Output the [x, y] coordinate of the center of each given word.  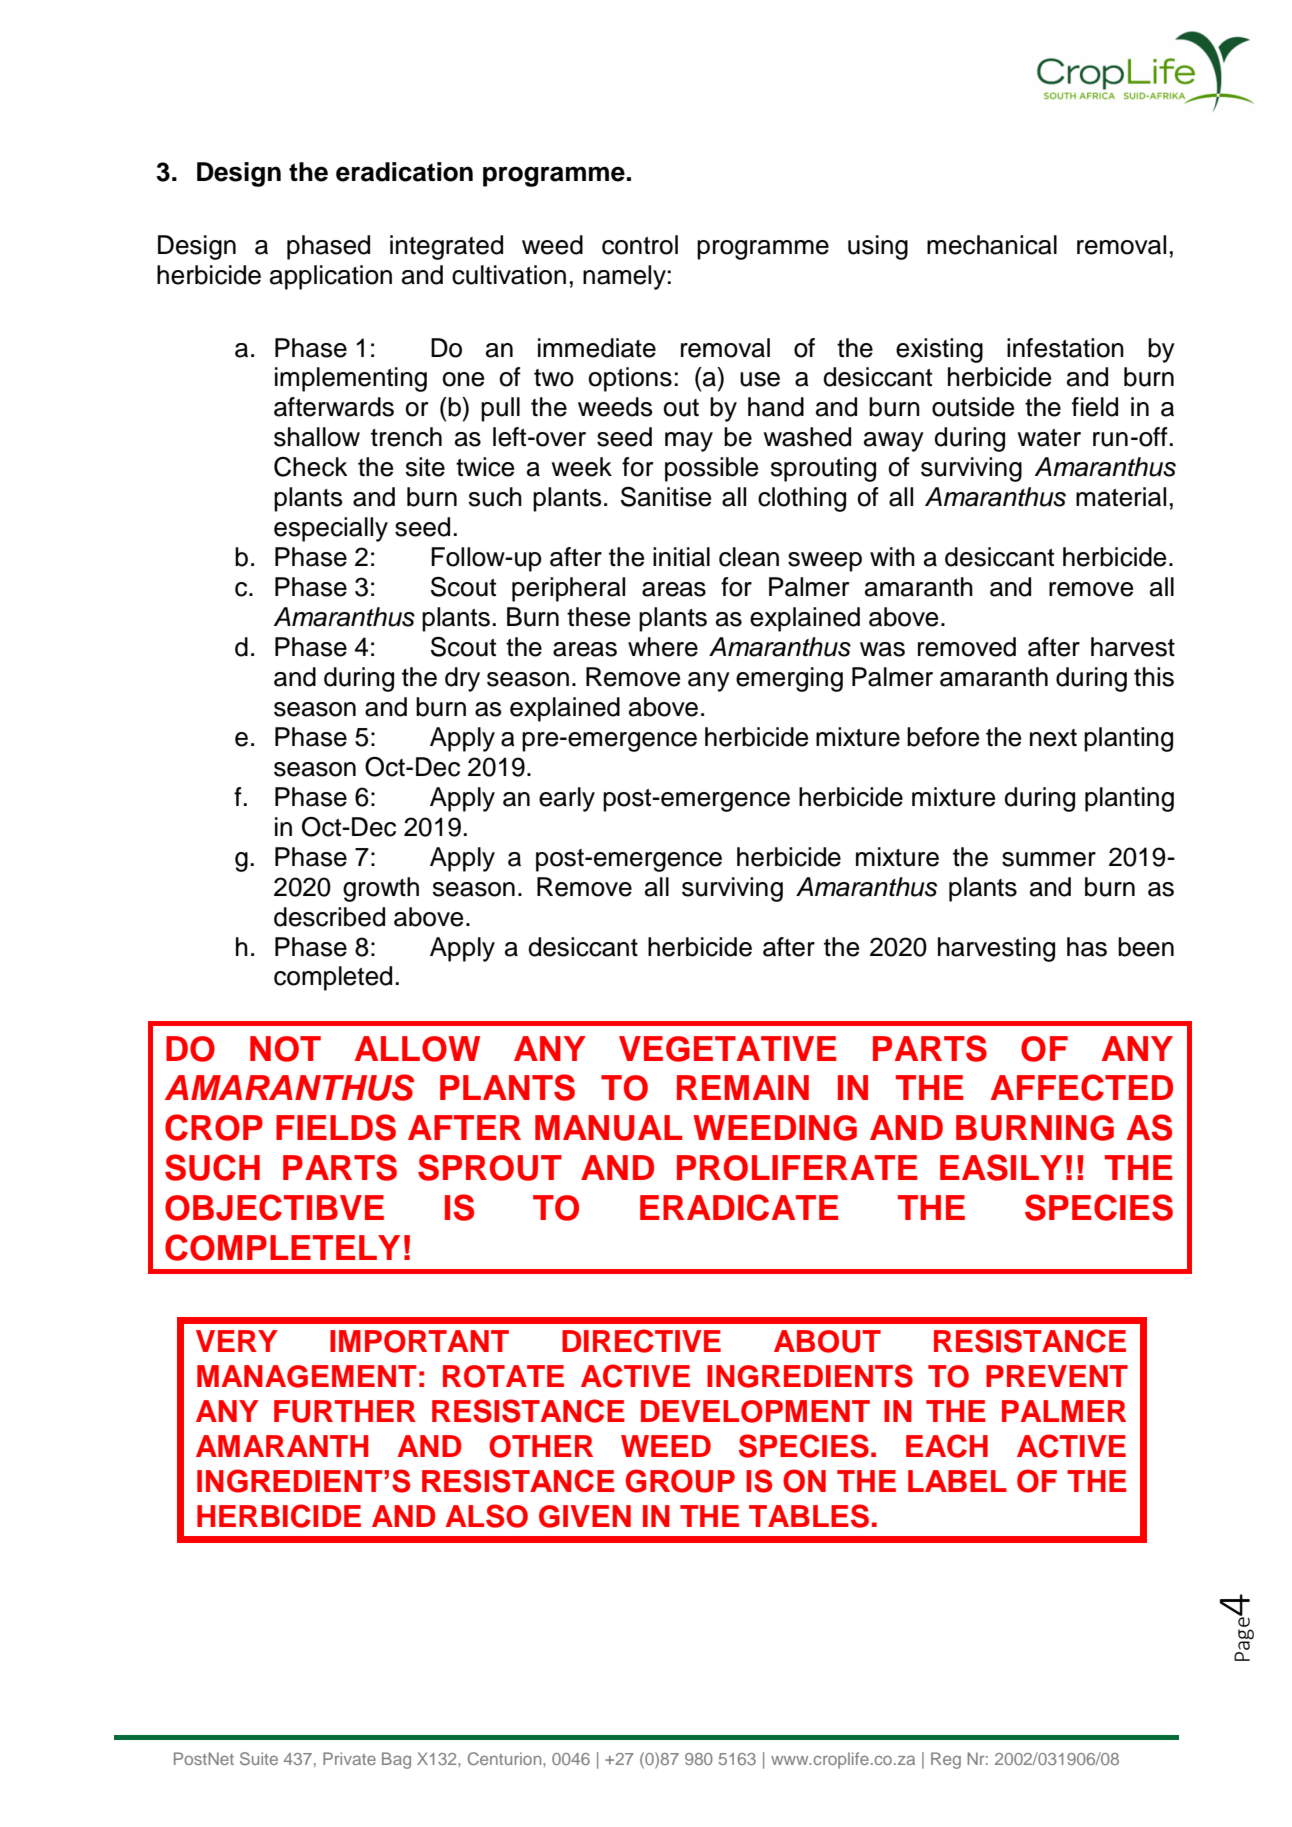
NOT [285, 1049]
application [331, 277]
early [567, 799]
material [1121, 497]
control [640, 245]
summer [1049, 859]
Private [349, 1758]
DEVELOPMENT [755, 1411]
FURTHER [345, 1411]
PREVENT [1057, 1376]
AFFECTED [1082, 1087]
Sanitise [666, 497]
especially [331, 529]
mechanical [992, 245]
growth [381, 889]
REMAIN [743, 1087]
